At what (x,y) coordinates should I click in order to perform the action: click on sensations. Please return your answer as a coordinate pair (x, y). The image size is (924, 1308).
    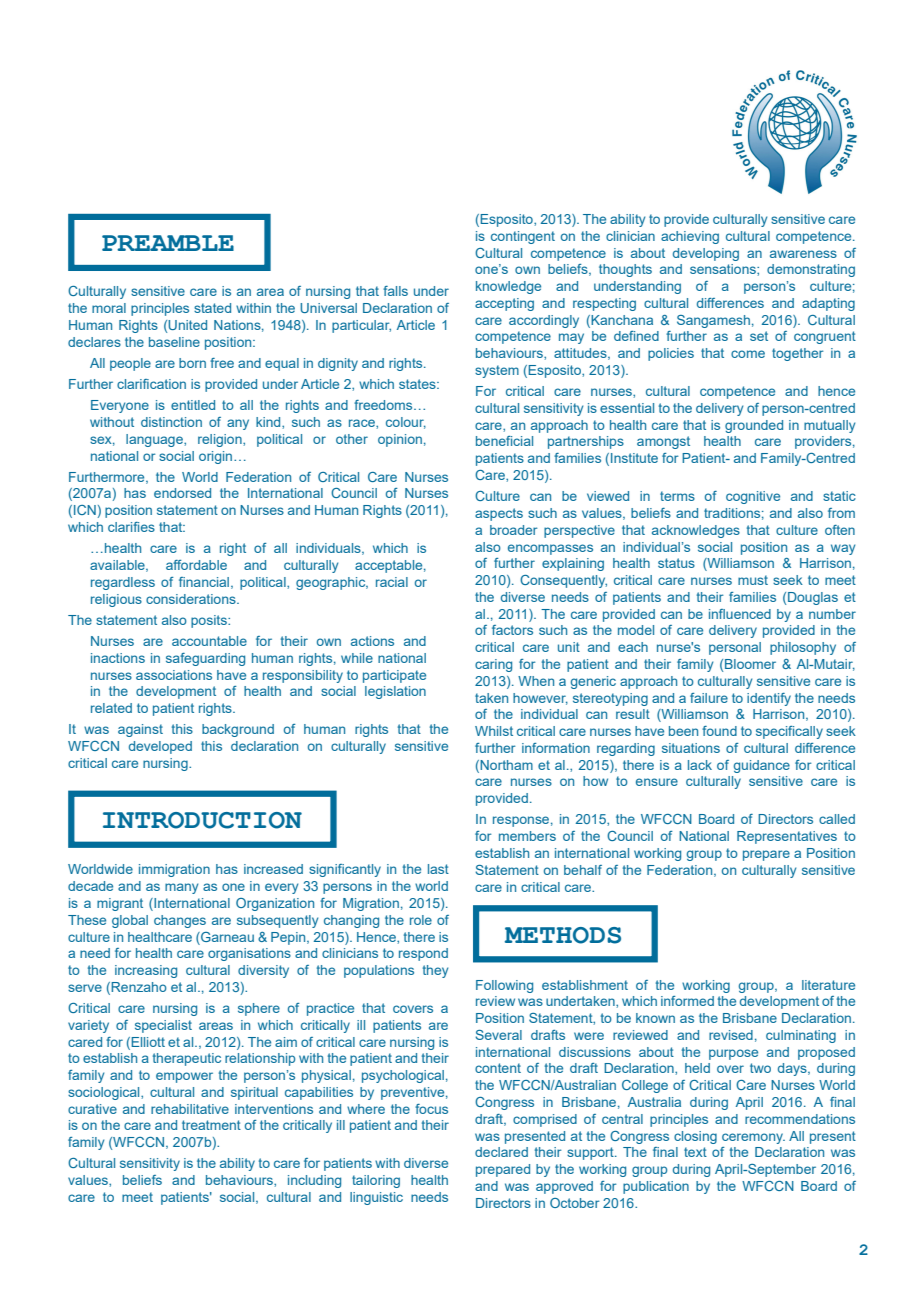
    Looking at the image, I should click on (724, 269).
